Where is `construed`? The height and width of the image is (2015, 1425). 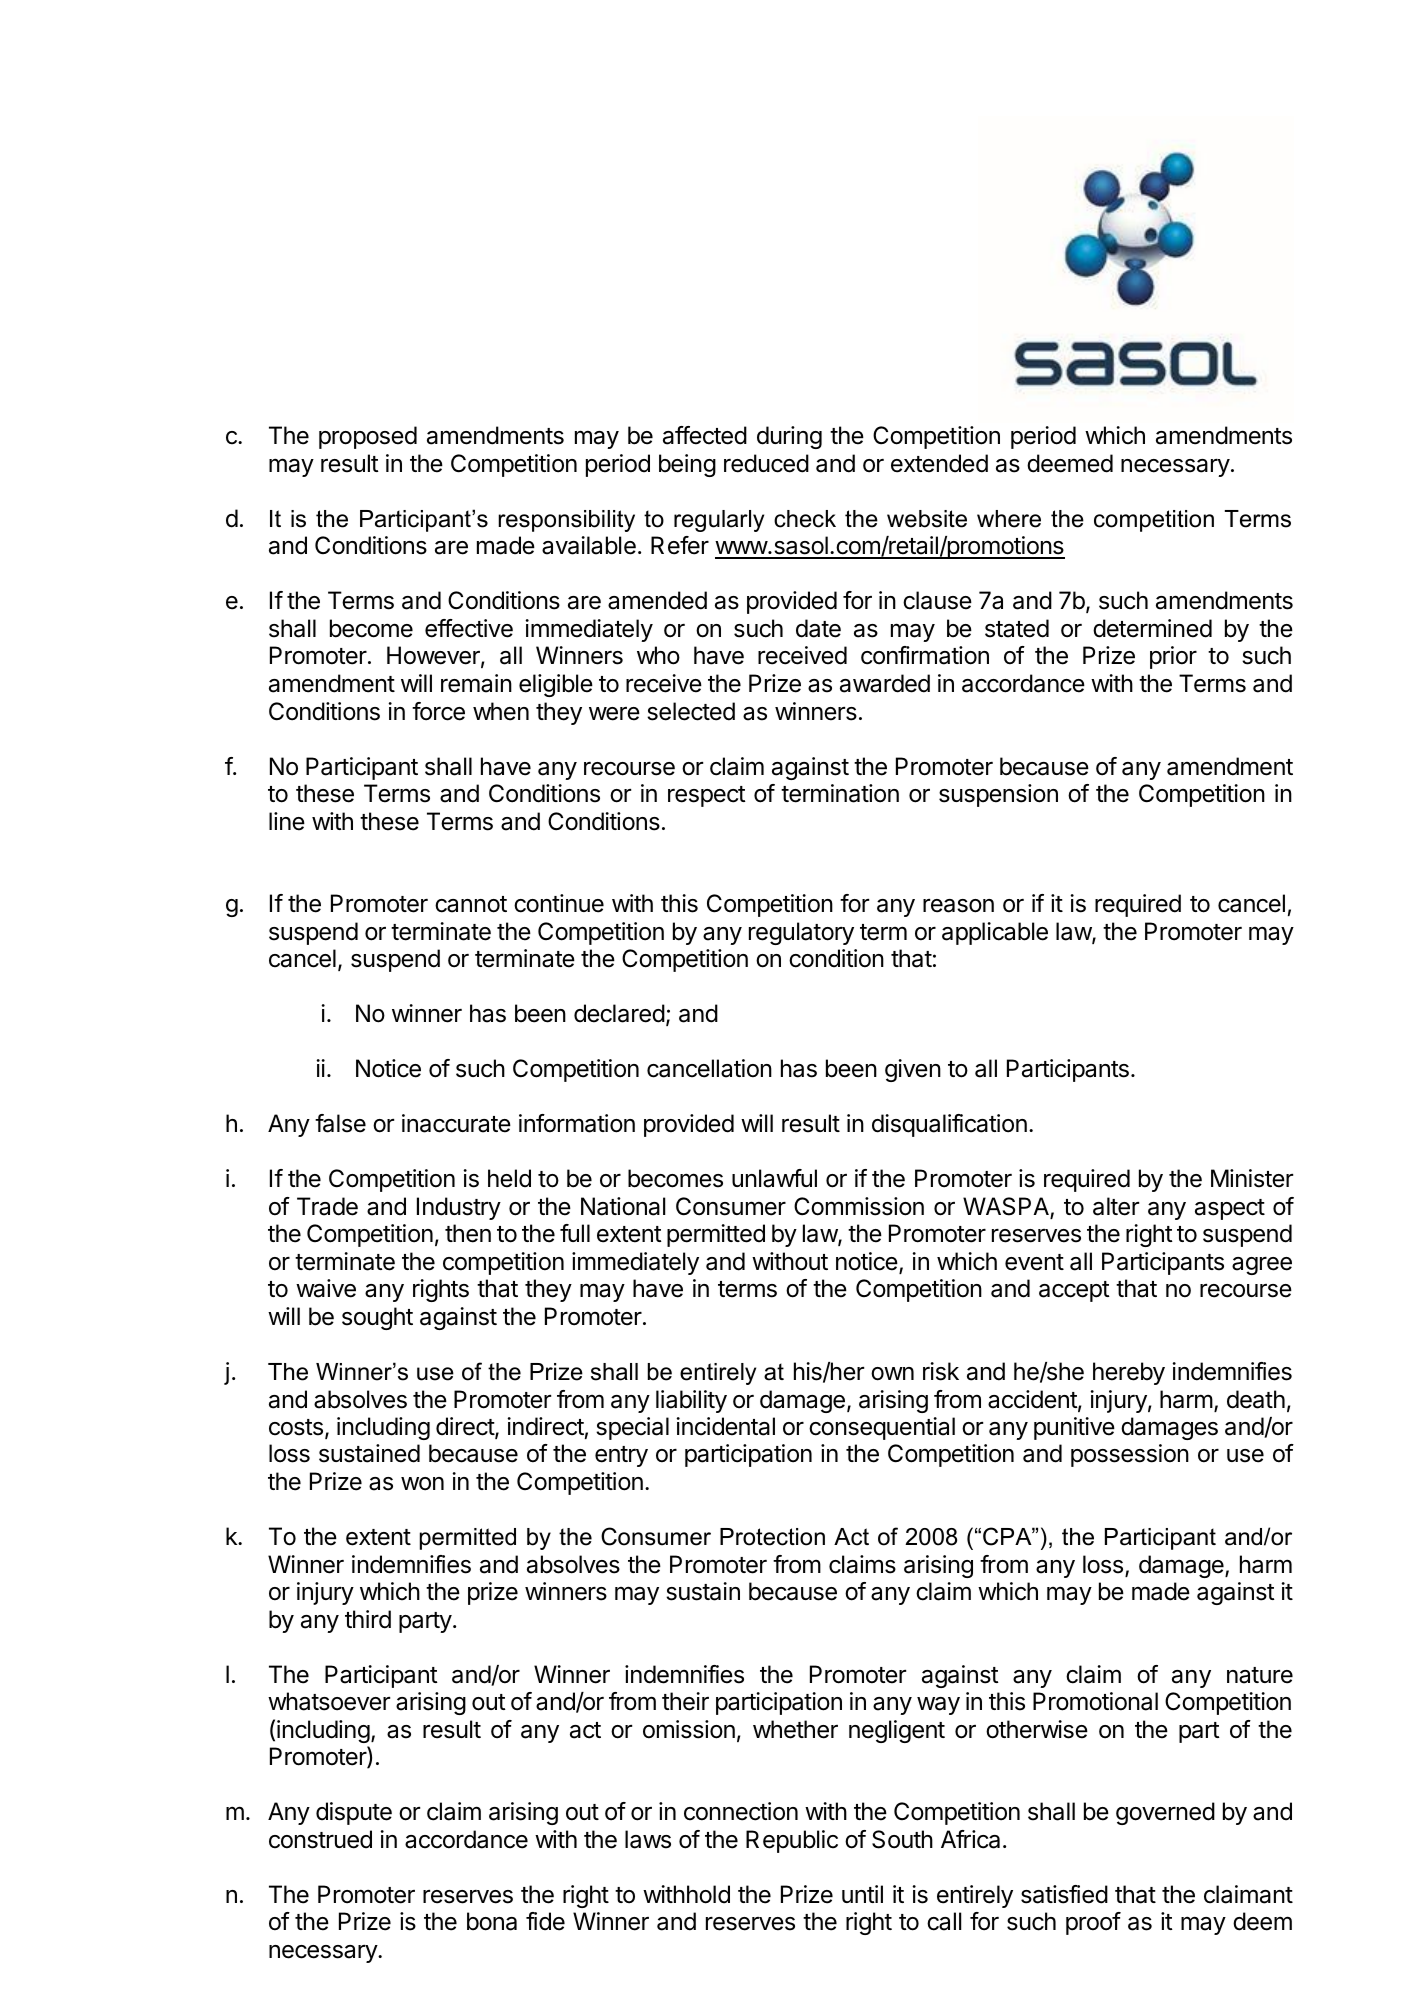
construed is located at coordinates (320, 1839).
